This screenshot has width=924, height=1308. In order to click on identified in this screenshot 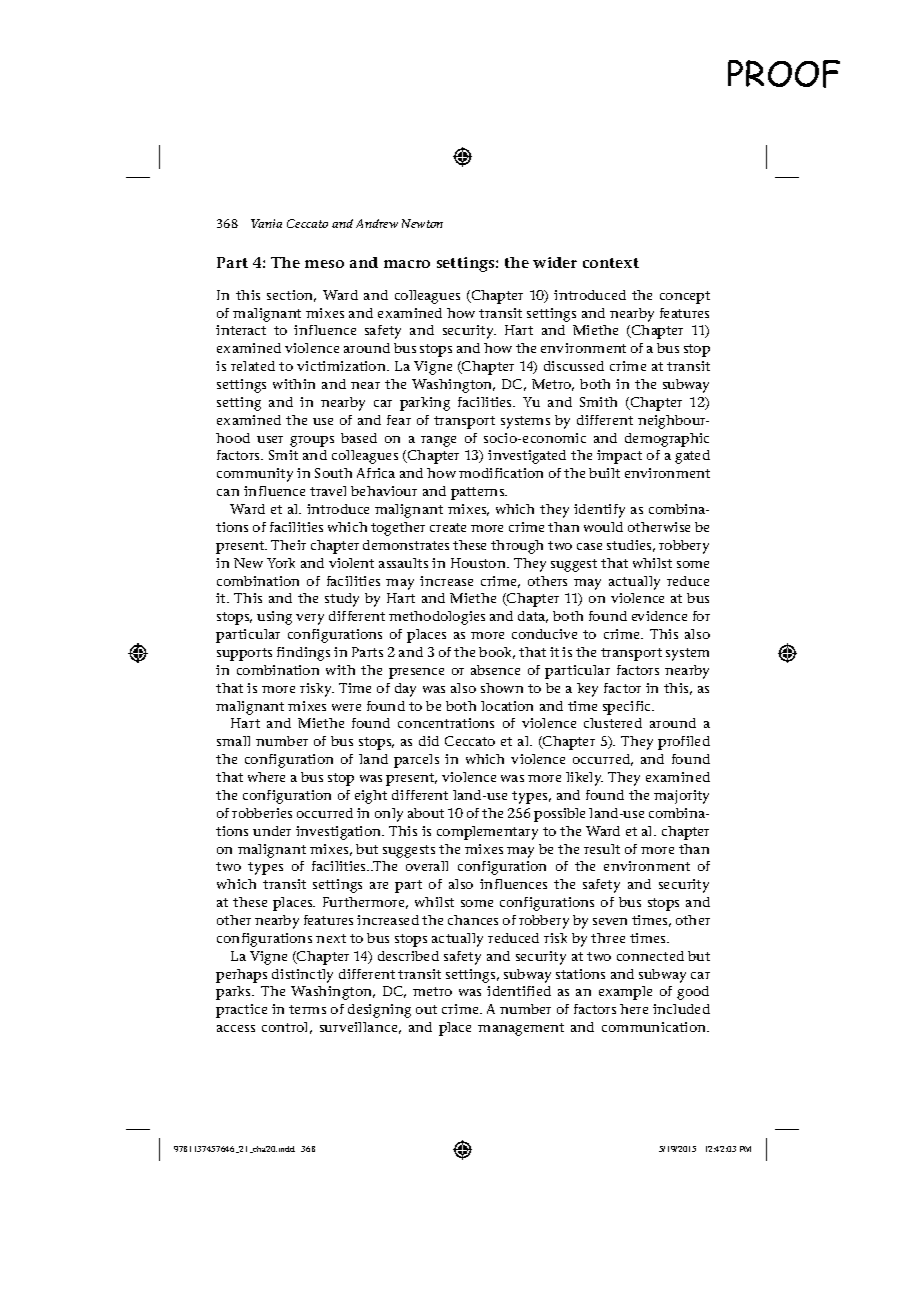, I will do `click(519, 991)`.
